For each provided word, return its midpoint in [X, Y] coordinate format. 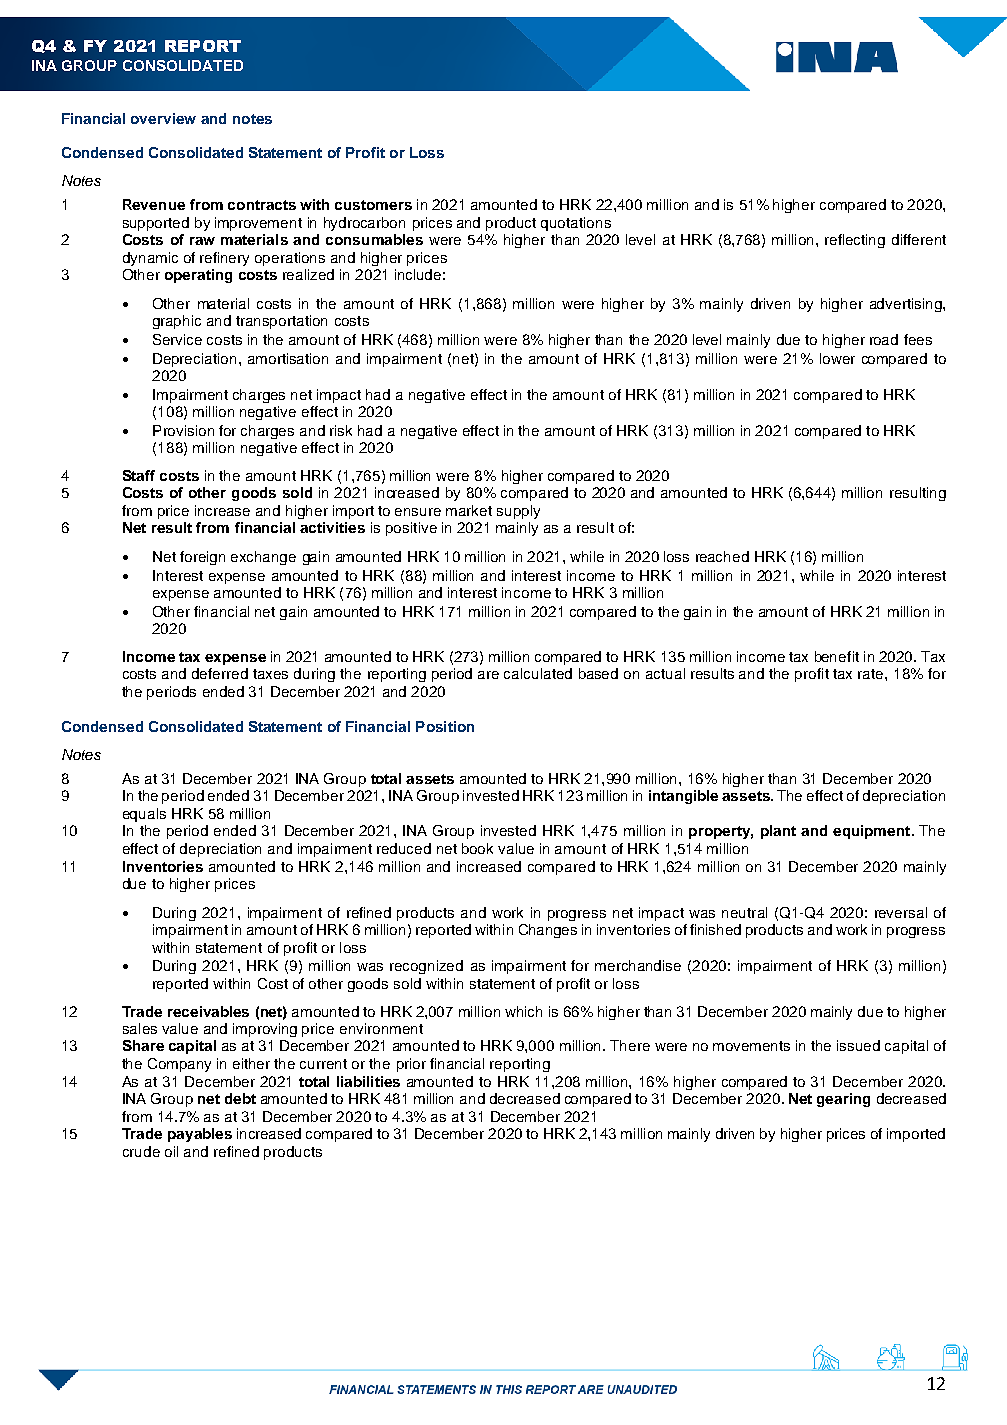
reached [722, 556]
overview [163, 118]
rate [872, 674]
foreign [202, 558]
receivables [208, 1011]
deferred [220, 673]
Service [177, 339]
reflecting [855, 241]
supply [518, 512]
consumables [374, 239]
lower [837, 358]
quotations [576, 224]
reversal [901, 912]
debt [240, 1098]
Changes [548, 931]
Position [445, 726]
